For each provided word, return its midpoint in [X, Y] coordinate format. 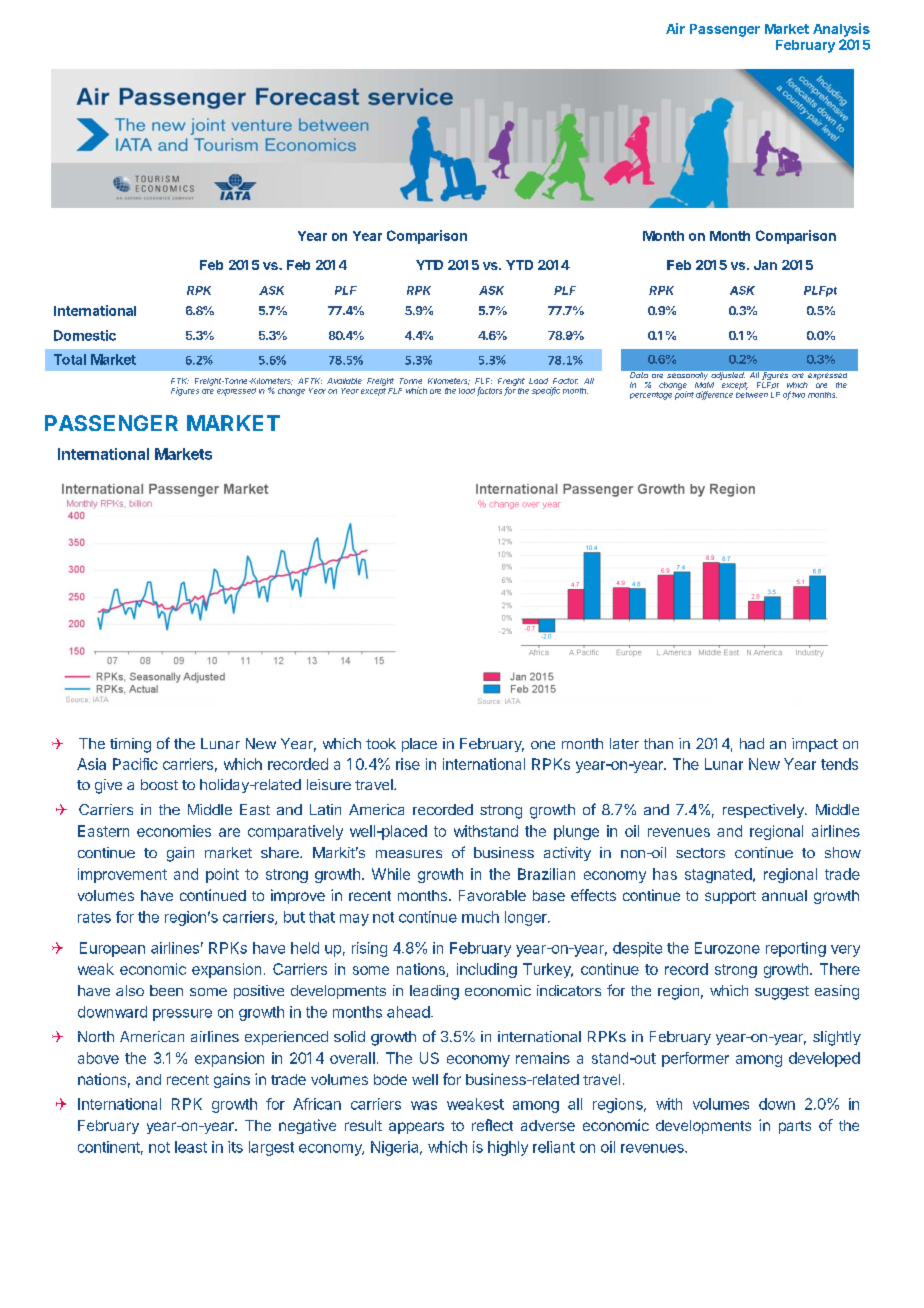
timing [130, 745]
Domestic [85, 335]
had [752, 743]
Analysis [841, 30]
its [235, 1147]
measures [409, 854]
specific [546, 391]
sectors [700, 853]
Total [70, 359]
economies [174, 831]
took [381, 743]
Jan [765, 265]
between [752, 393]
